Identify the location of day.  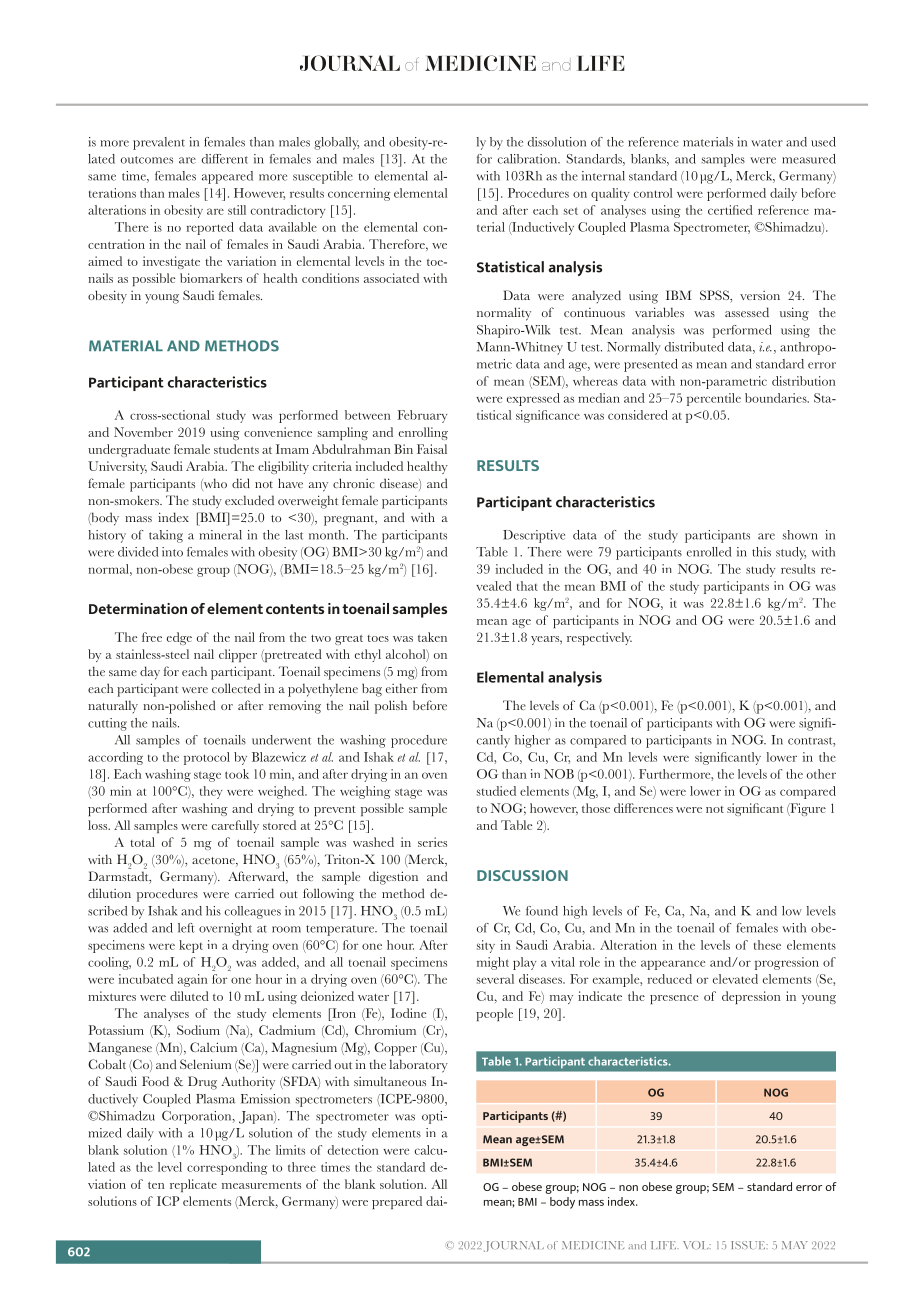
(150, 673).
